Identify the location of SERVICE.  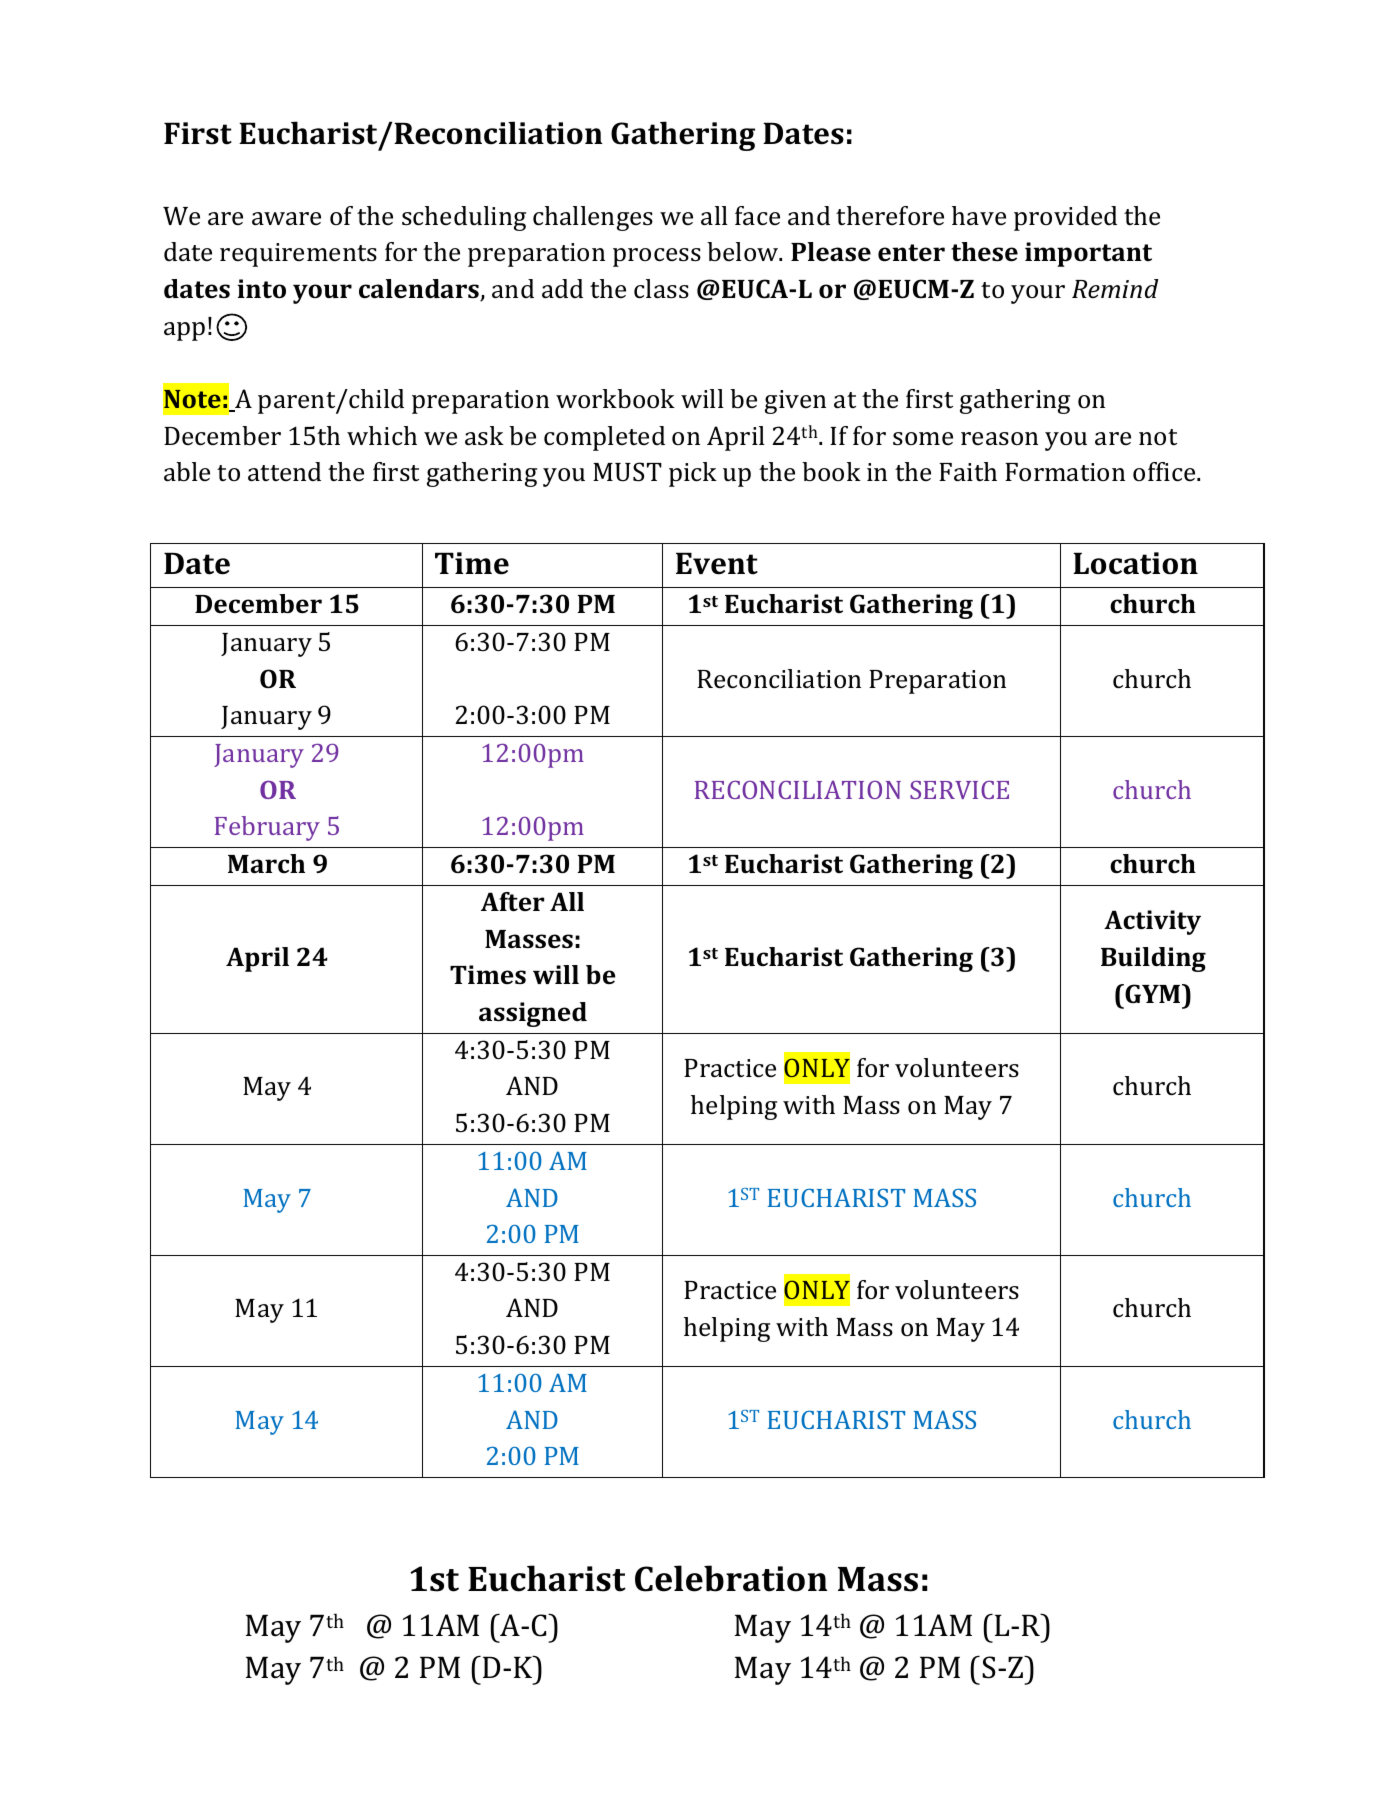
(959, 790).
